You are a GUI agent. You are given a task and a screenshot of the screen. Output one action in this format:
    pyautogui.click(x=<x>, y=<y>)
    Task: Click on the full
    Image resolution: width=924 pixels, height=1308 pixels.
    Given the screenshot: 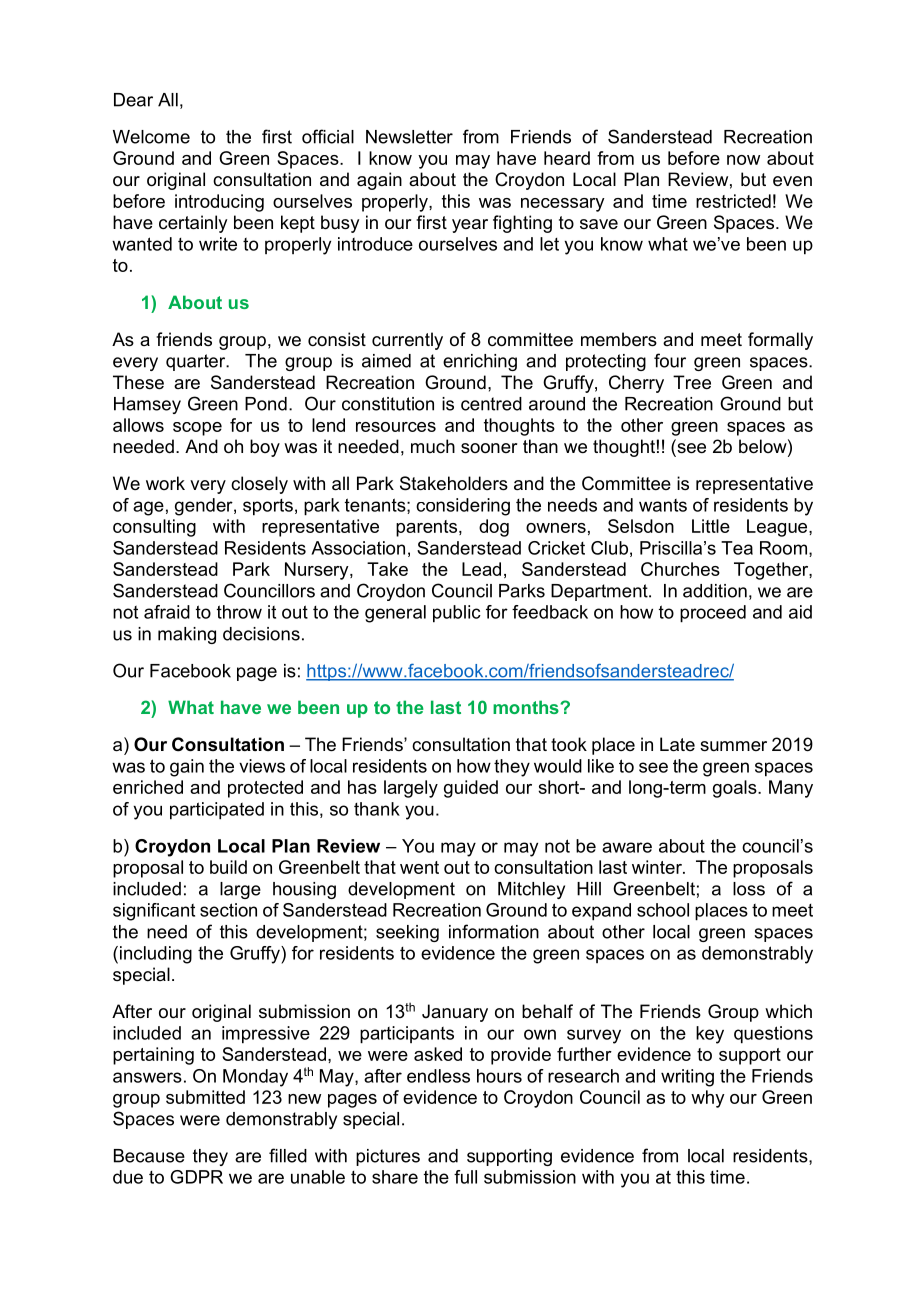 What is the action you would take?
    pyautogui.click(x=465, y=1177)
